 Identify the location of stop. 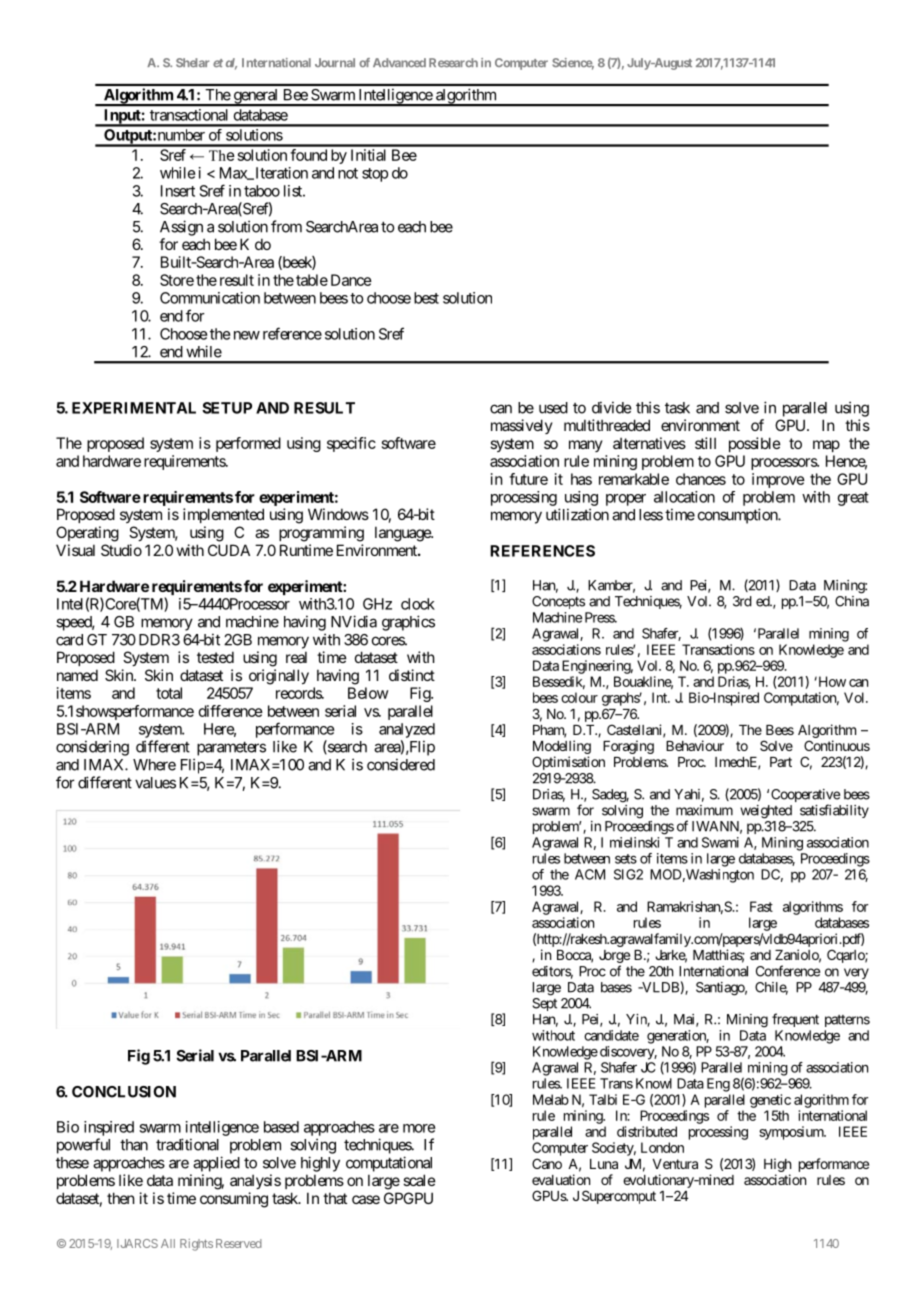
(375, 175).
